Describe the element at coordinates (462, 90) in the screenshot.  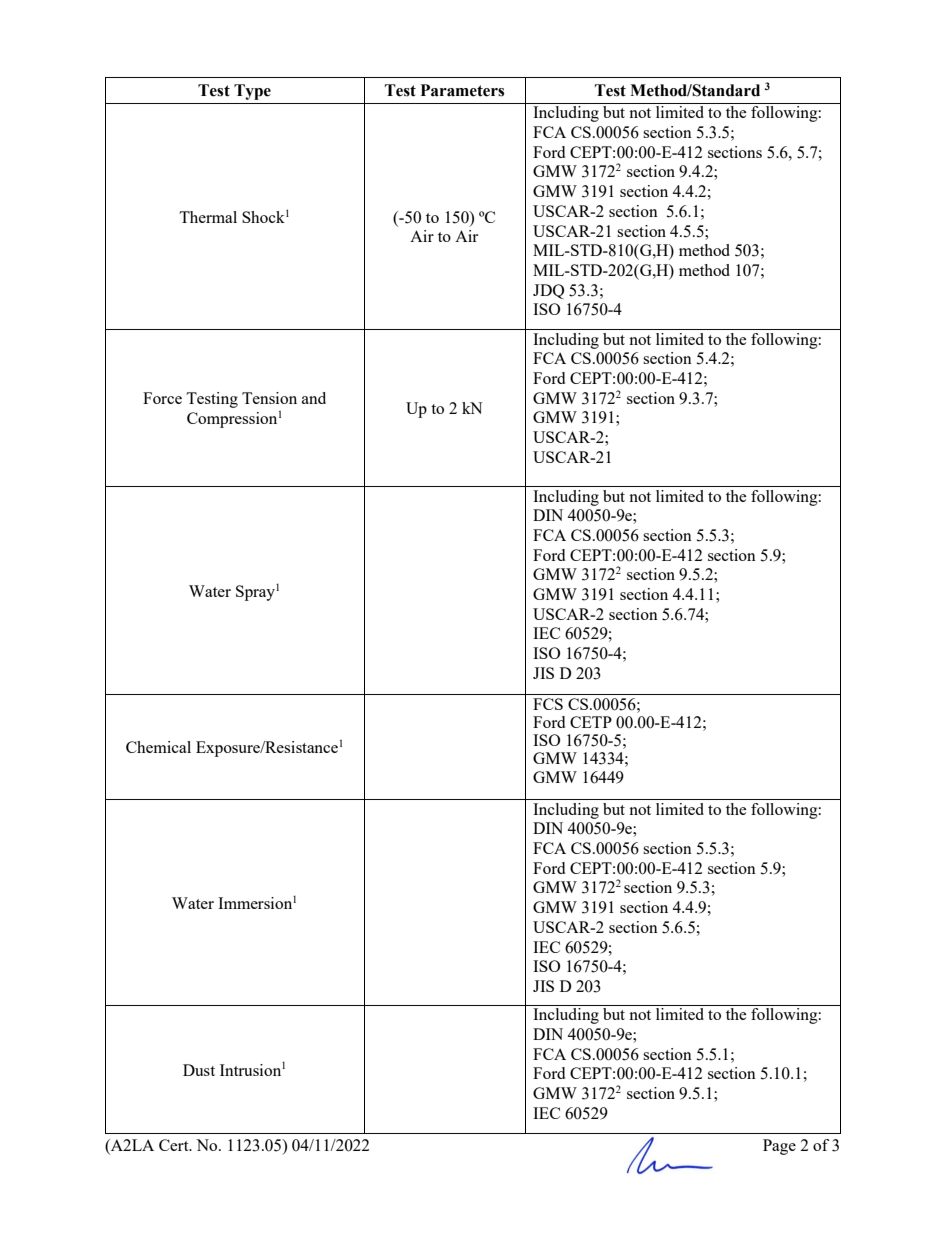
I see `Parameters` at that location.
